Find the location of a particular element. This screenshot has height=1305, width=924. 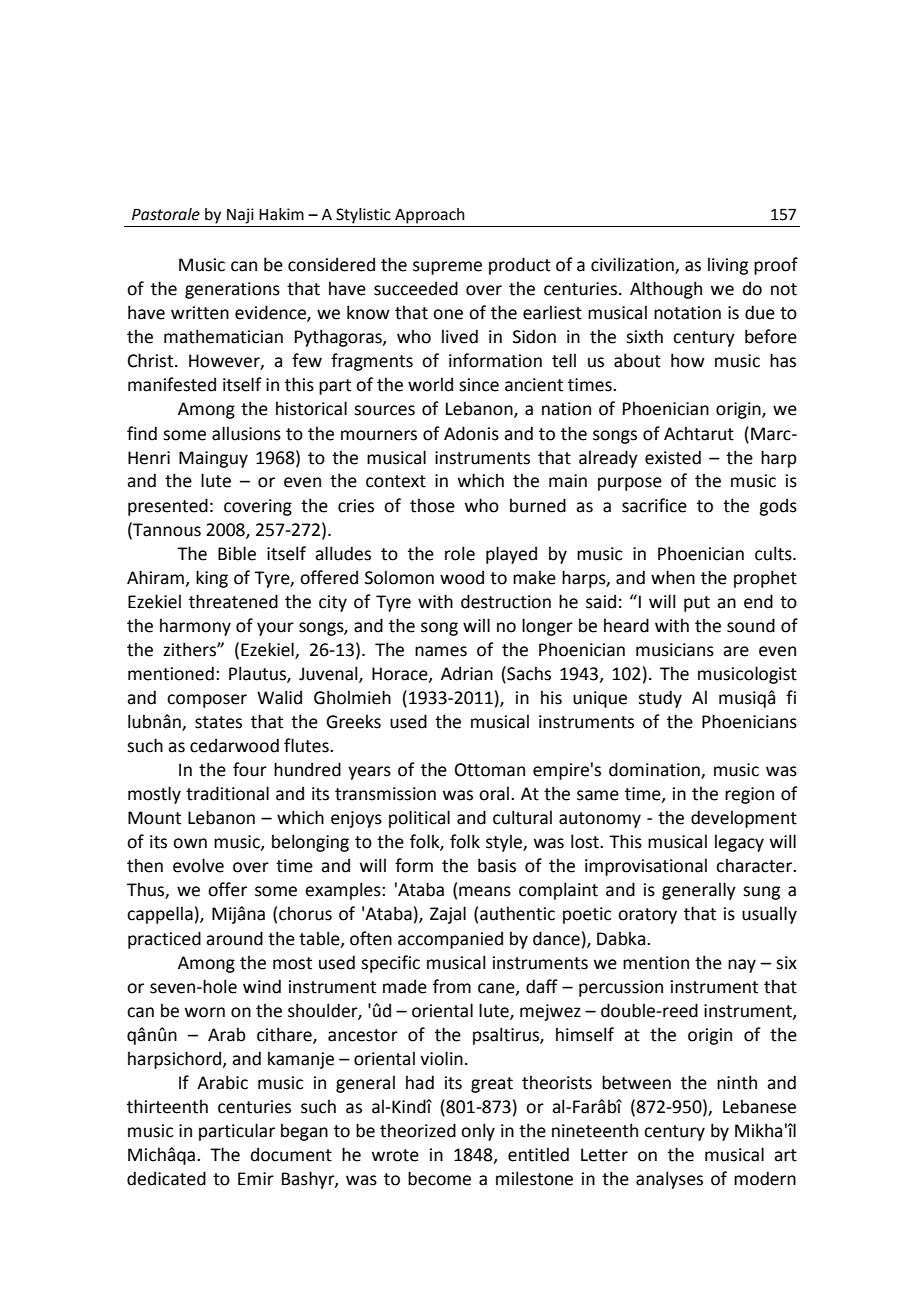

study is located at coordinates (660, 699).
